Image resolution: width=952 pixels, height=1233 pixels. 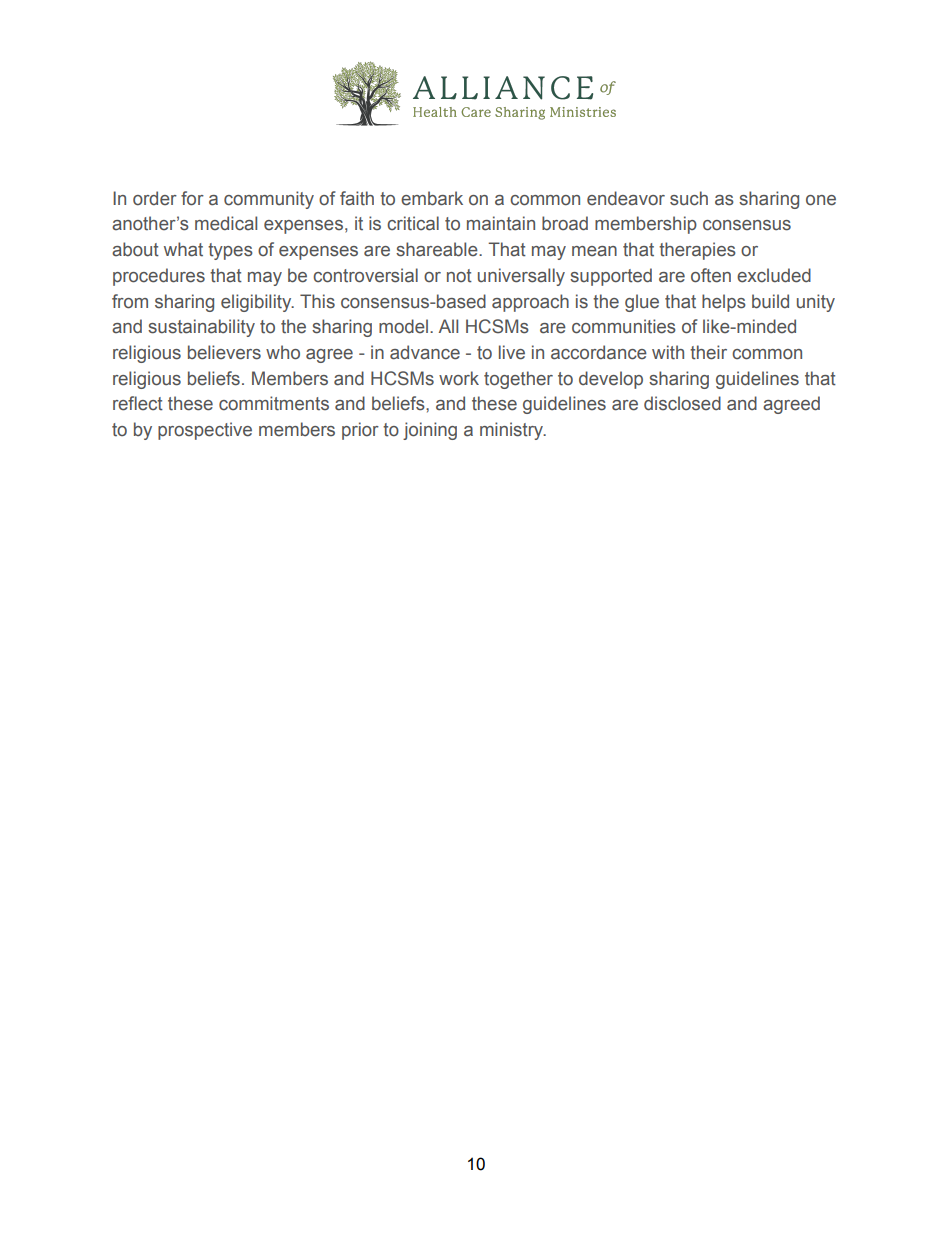 I want to click on such, so click(x=689, y=198).
